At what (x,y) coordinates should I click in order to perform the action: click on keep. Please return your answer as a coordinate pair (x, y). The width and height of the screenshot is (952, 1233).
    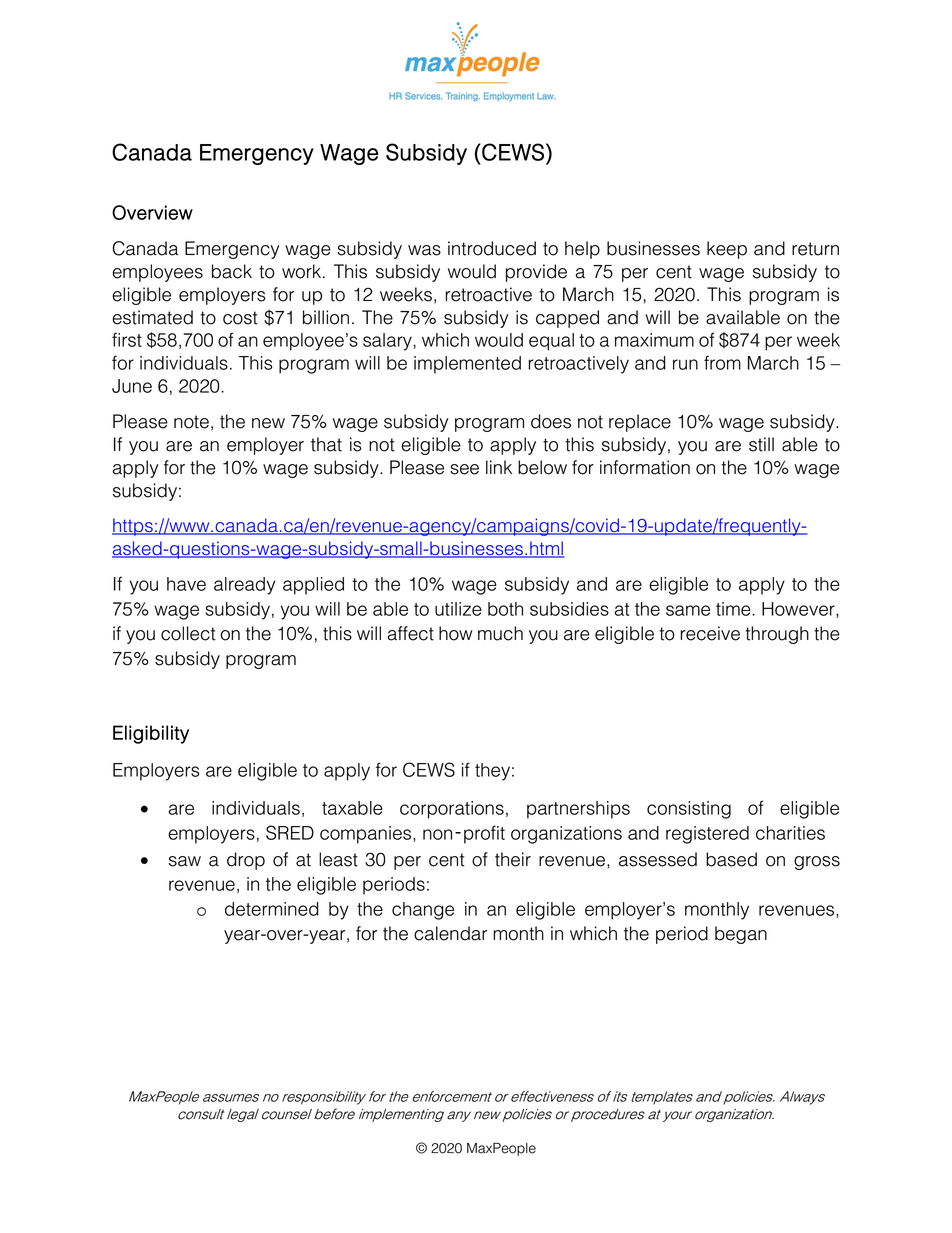
    Looking at the image, I should click on (727, 250).
